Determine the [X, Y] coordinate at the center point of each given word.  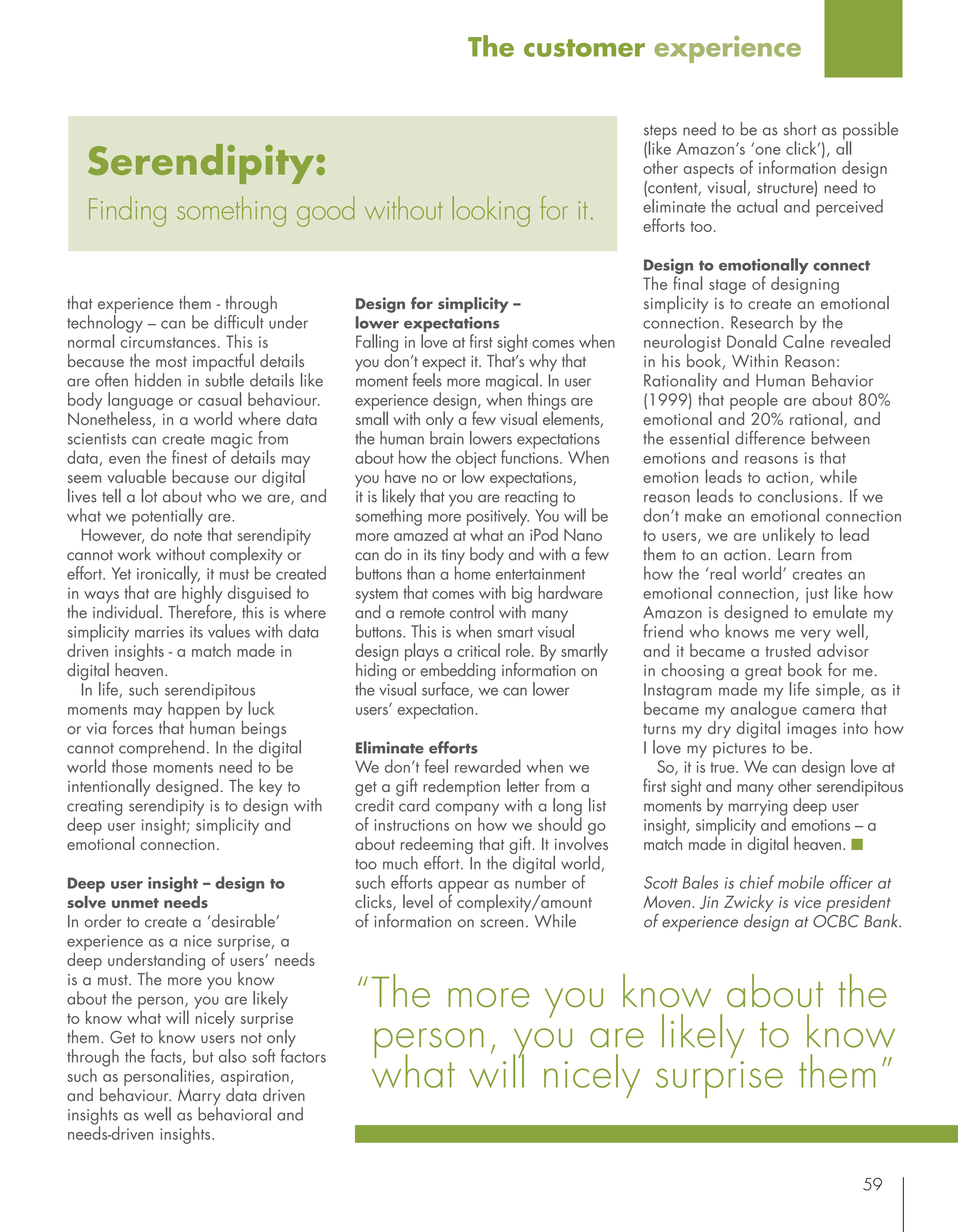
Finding [127, 211]
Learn [796, 554]
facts [167, 1057]
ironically [168, 576]
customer [584, 48]
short [800, 129]
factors [303, 1054]
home [473, 572]
